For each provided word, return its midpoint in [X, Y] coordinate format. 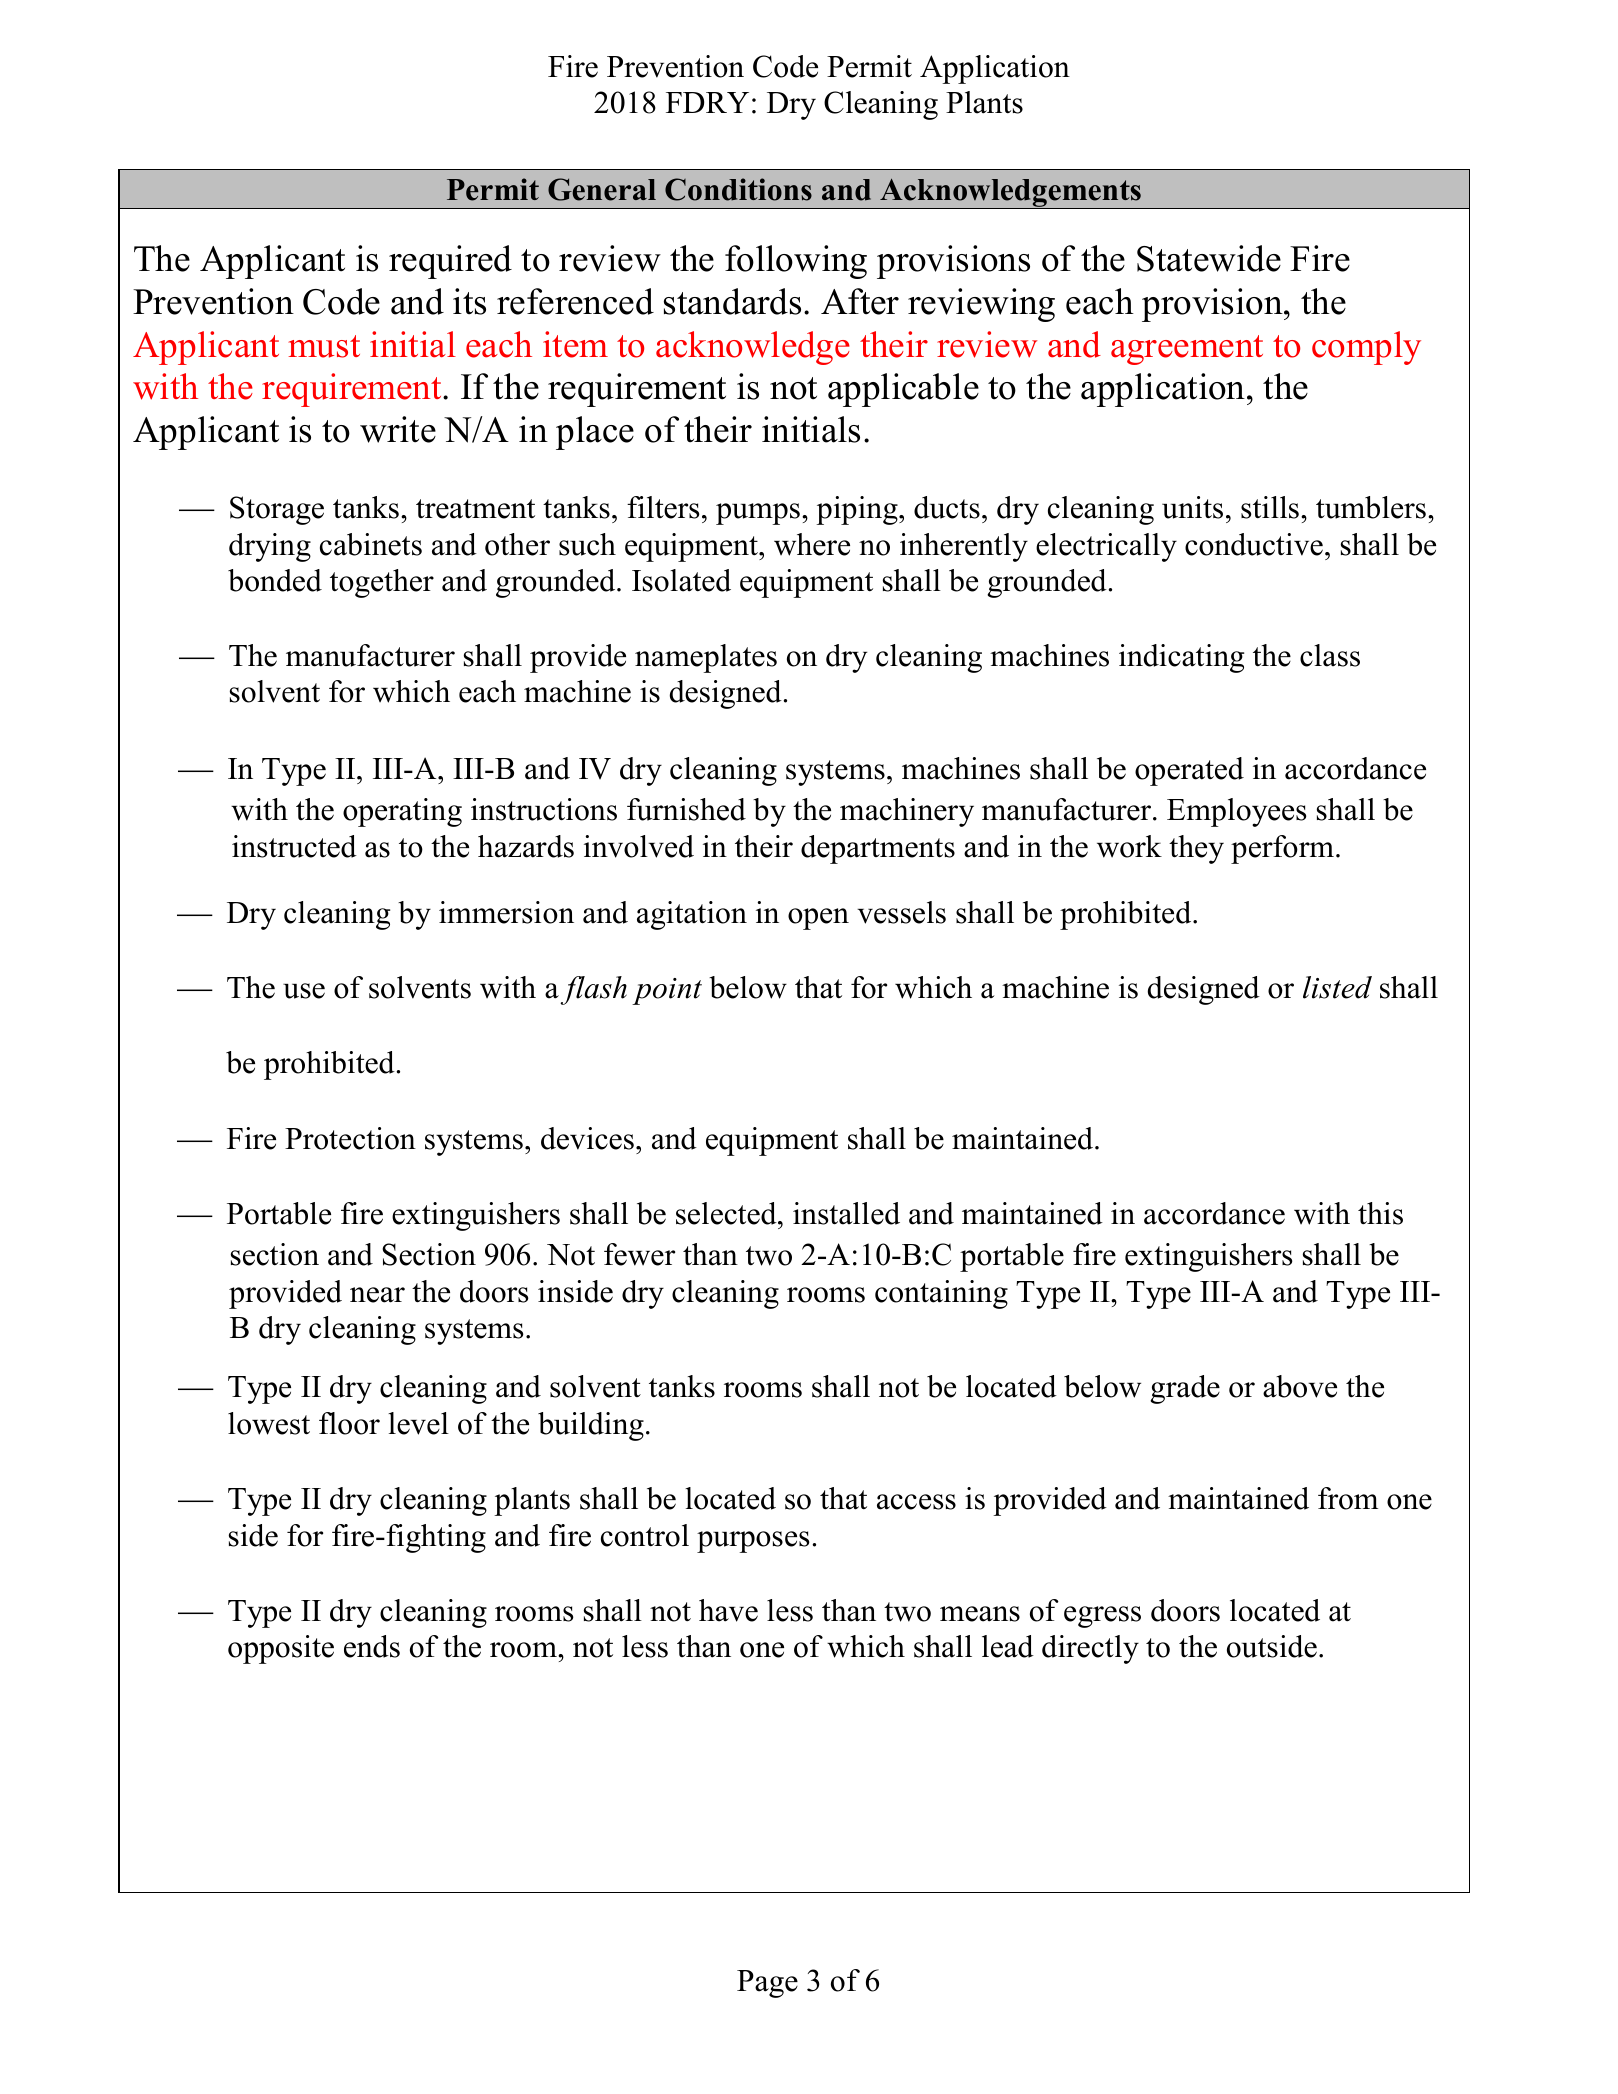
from [1348, 1498]
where [812, 544]
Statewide [1209, 258]
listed [1337, 987]
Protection [350, 1138]
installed [846, 1213]
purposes [753, 1542]
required [450, 262]
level [418, 1423]
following [796, 262]
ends [372, 1646]
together [382, 583]
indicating [1181, 658]
